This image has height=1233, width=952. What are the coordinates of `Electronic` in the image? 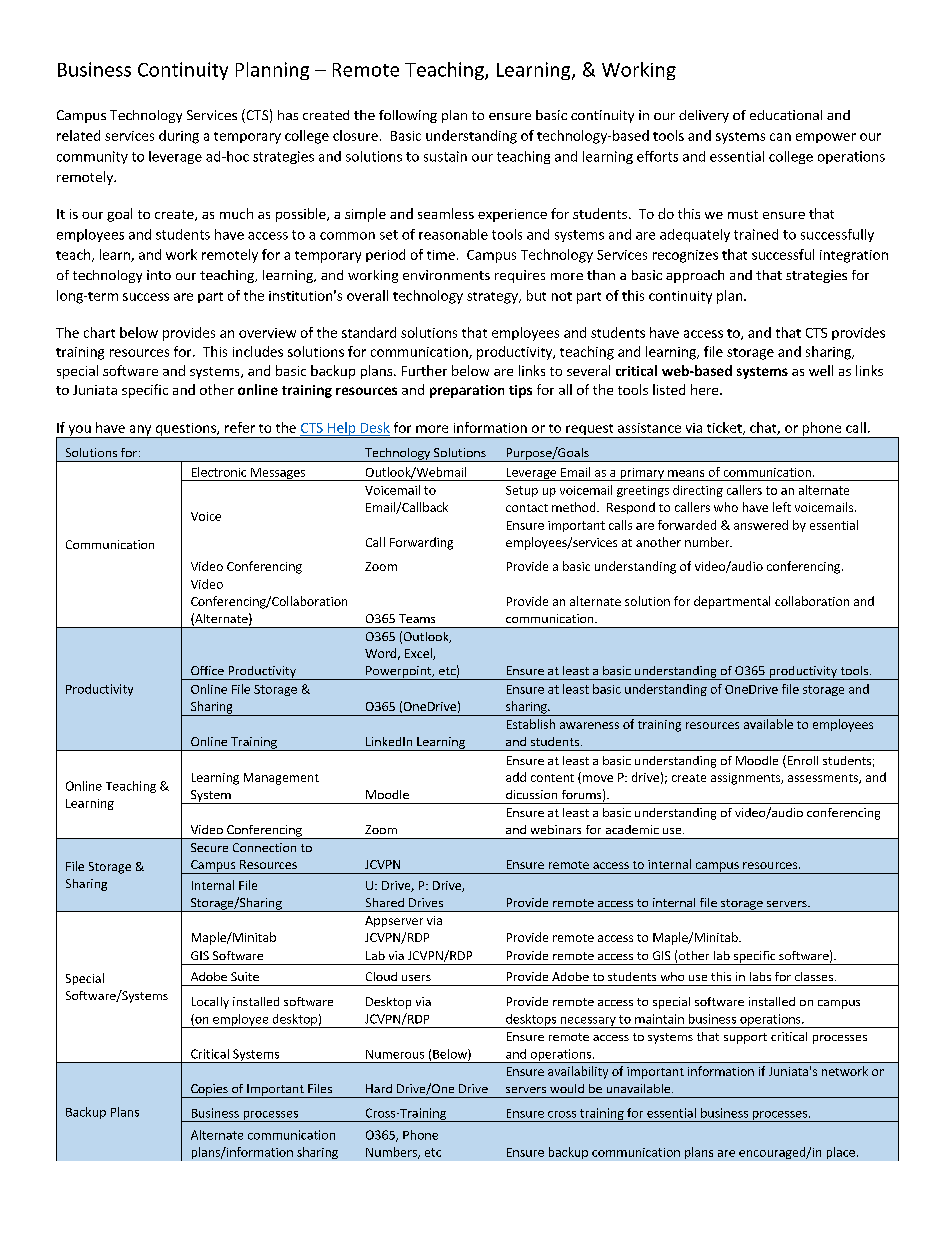 It's located at (219, 472).
